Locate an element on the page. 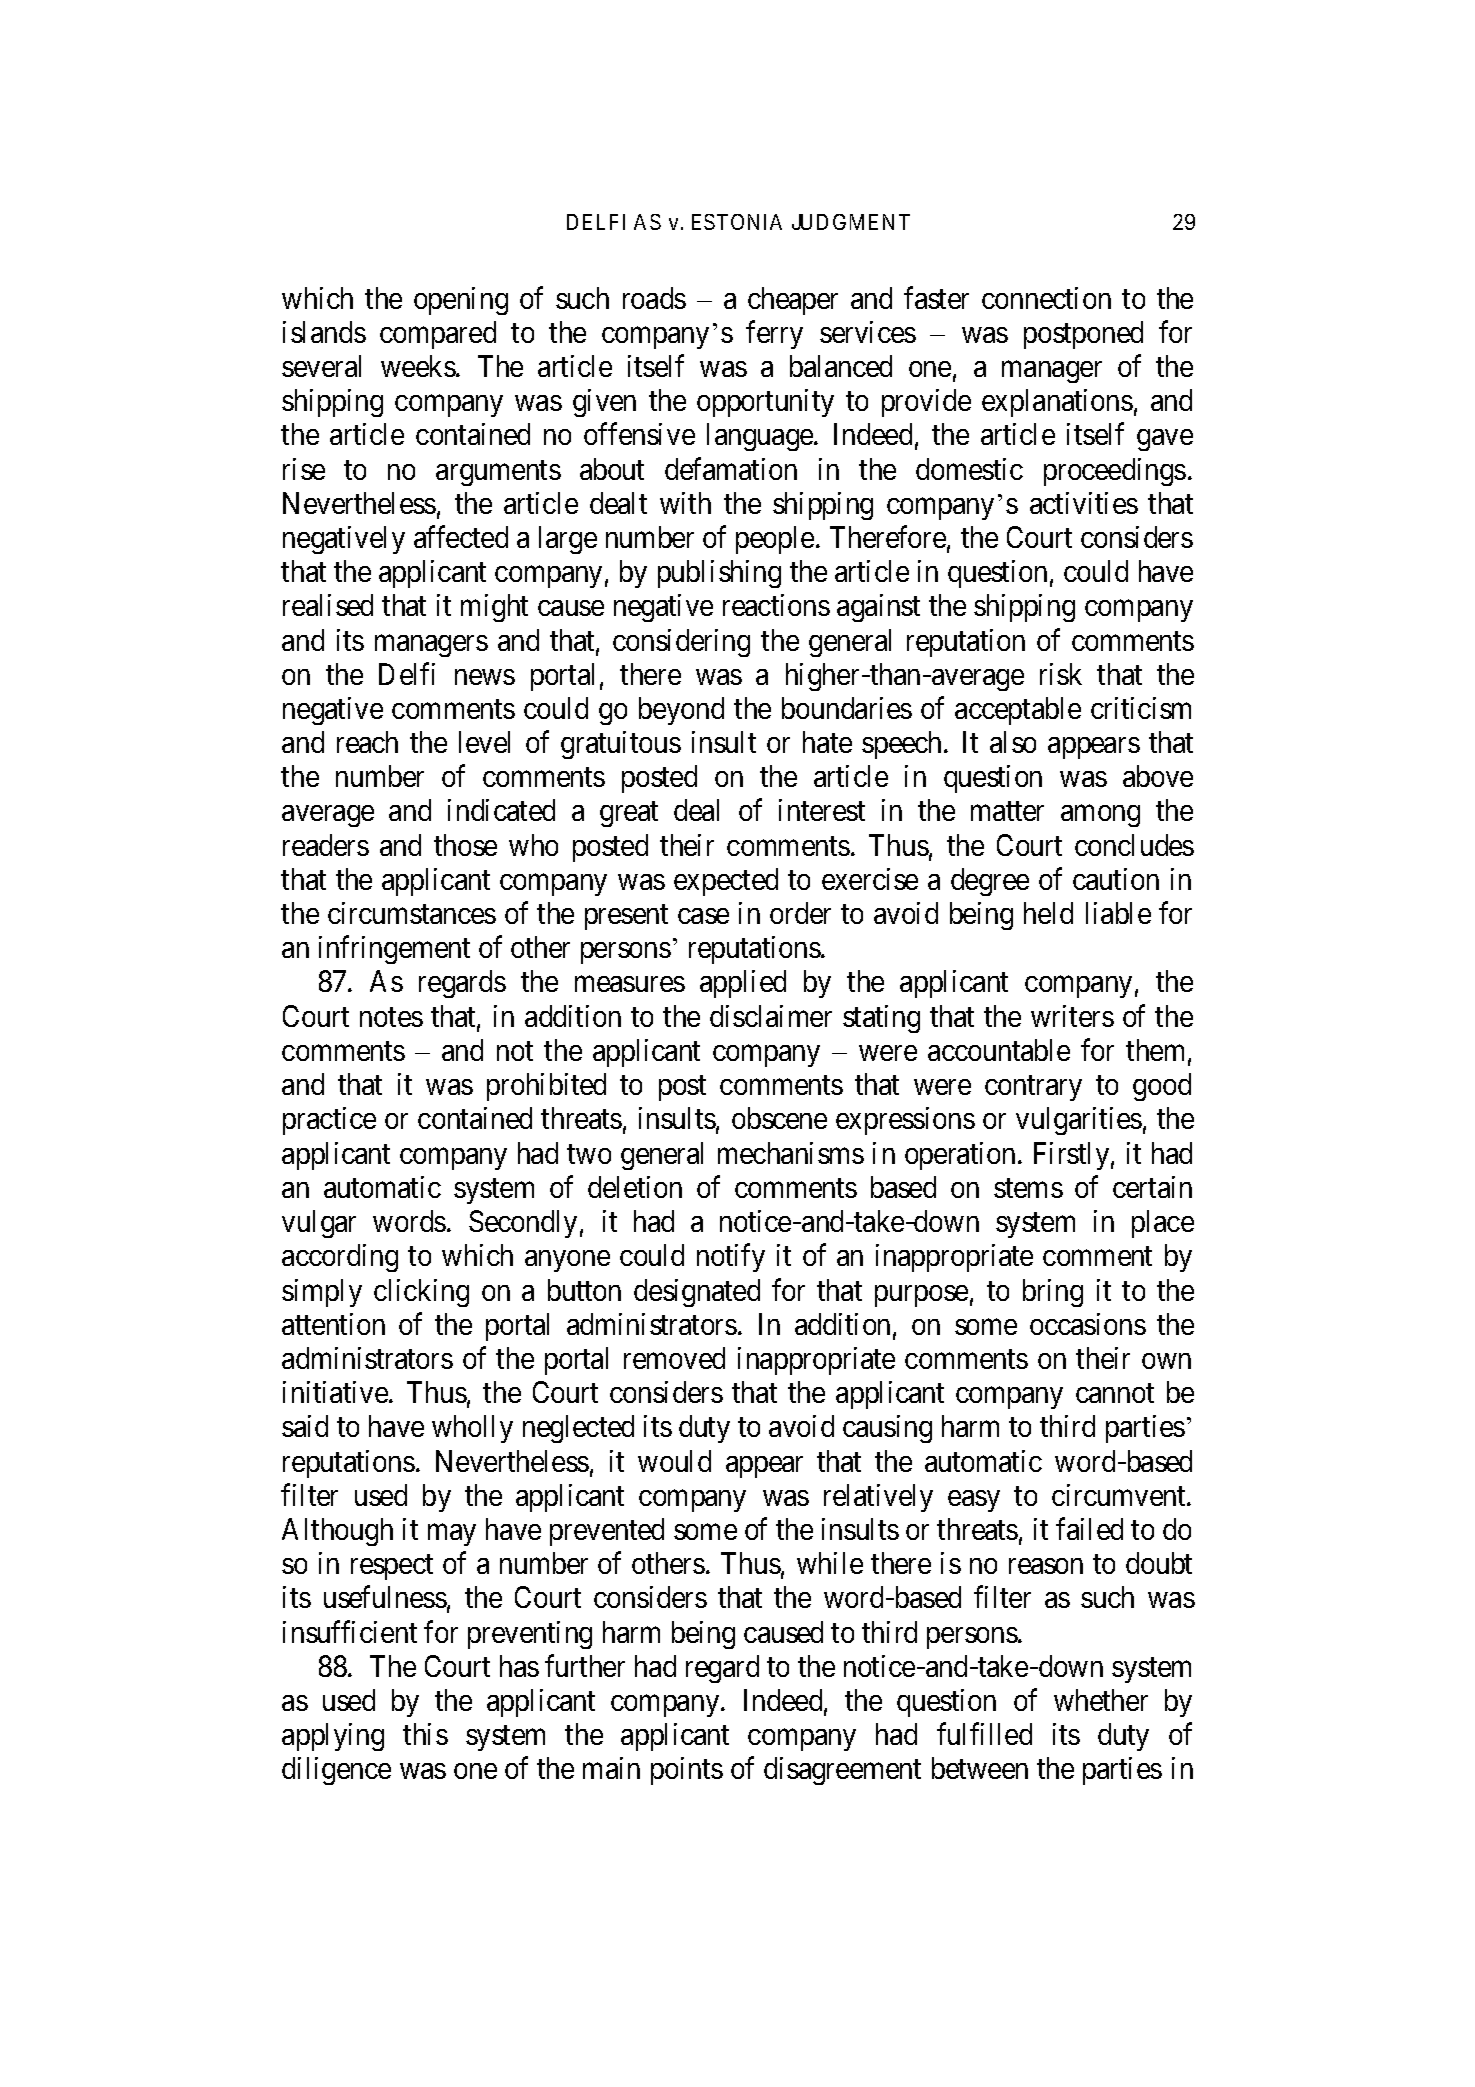 The width and height of the image is (1475, 2087). notes is located at coordinates (391, 1017).
